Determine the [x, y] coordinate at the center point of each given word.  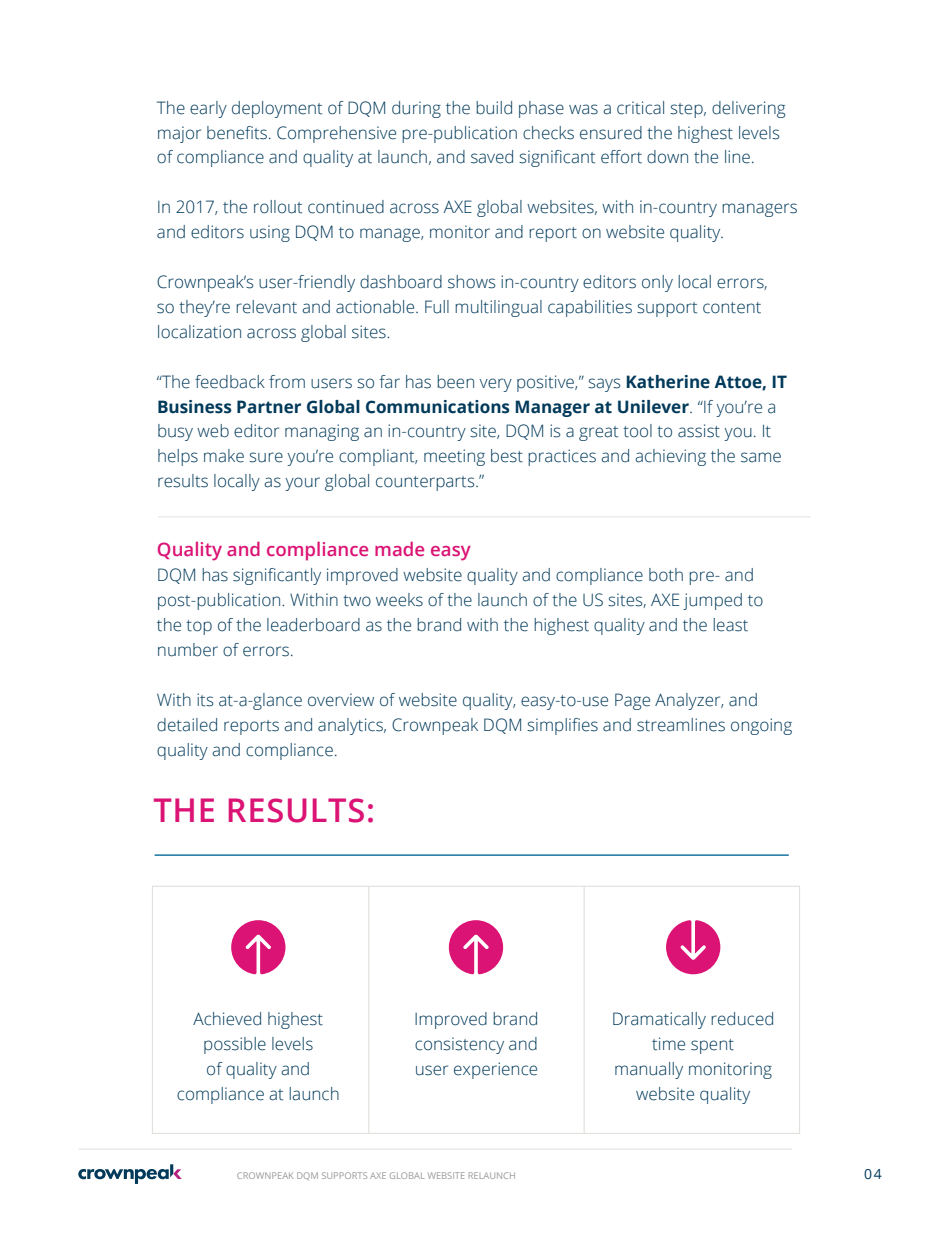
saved [492, 157]
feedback [230, 382]
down [667, 157]
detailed [187, 725]
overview [341, 700]
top [199, 627]
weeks [399, 600]
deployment [277, 109]
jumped [712, 601]
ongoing [761, 726]
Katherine [668, 382]
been [455, 382]
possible [235, 1045]
